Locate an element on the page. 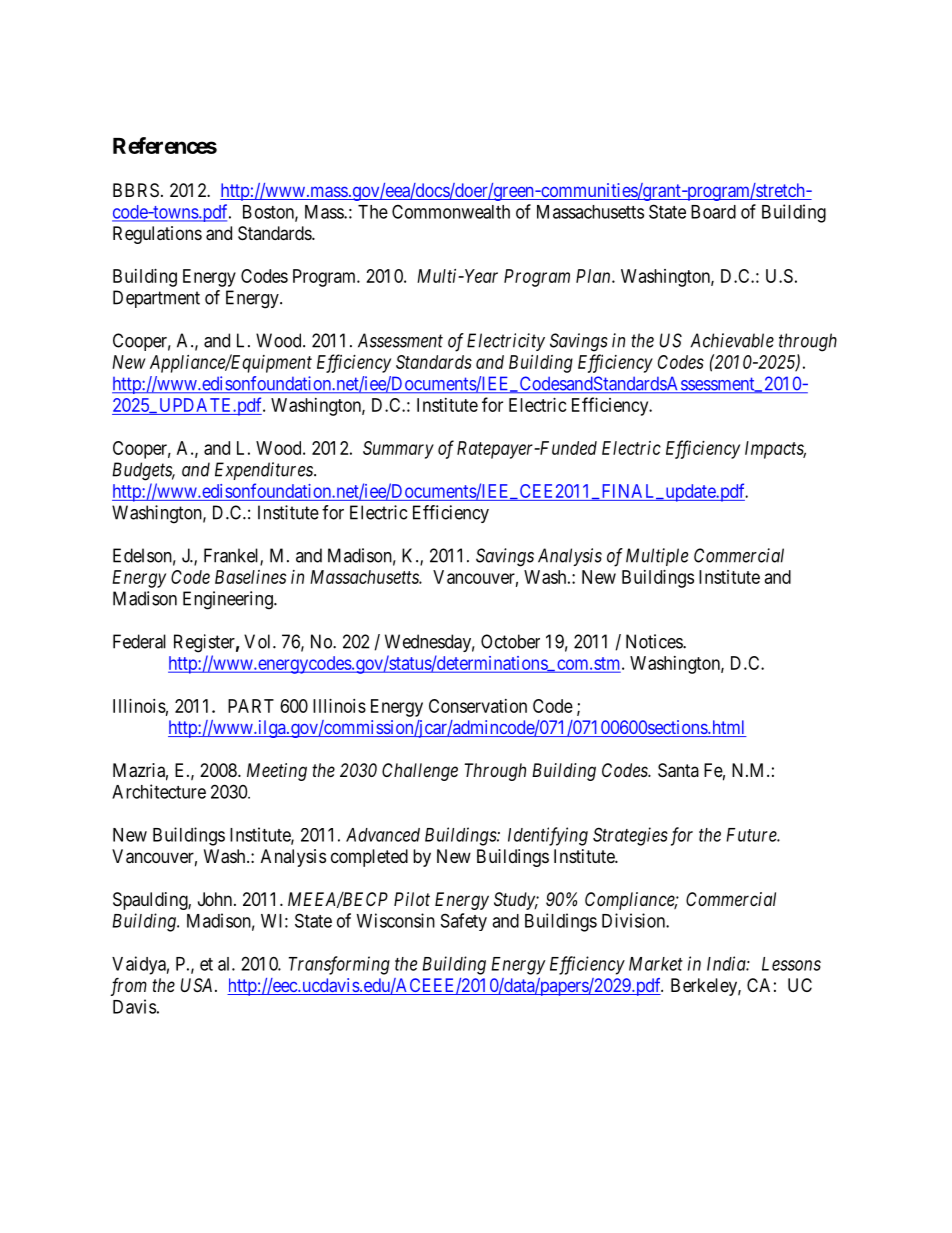  Engineering is located at coordinates (229, 600).
